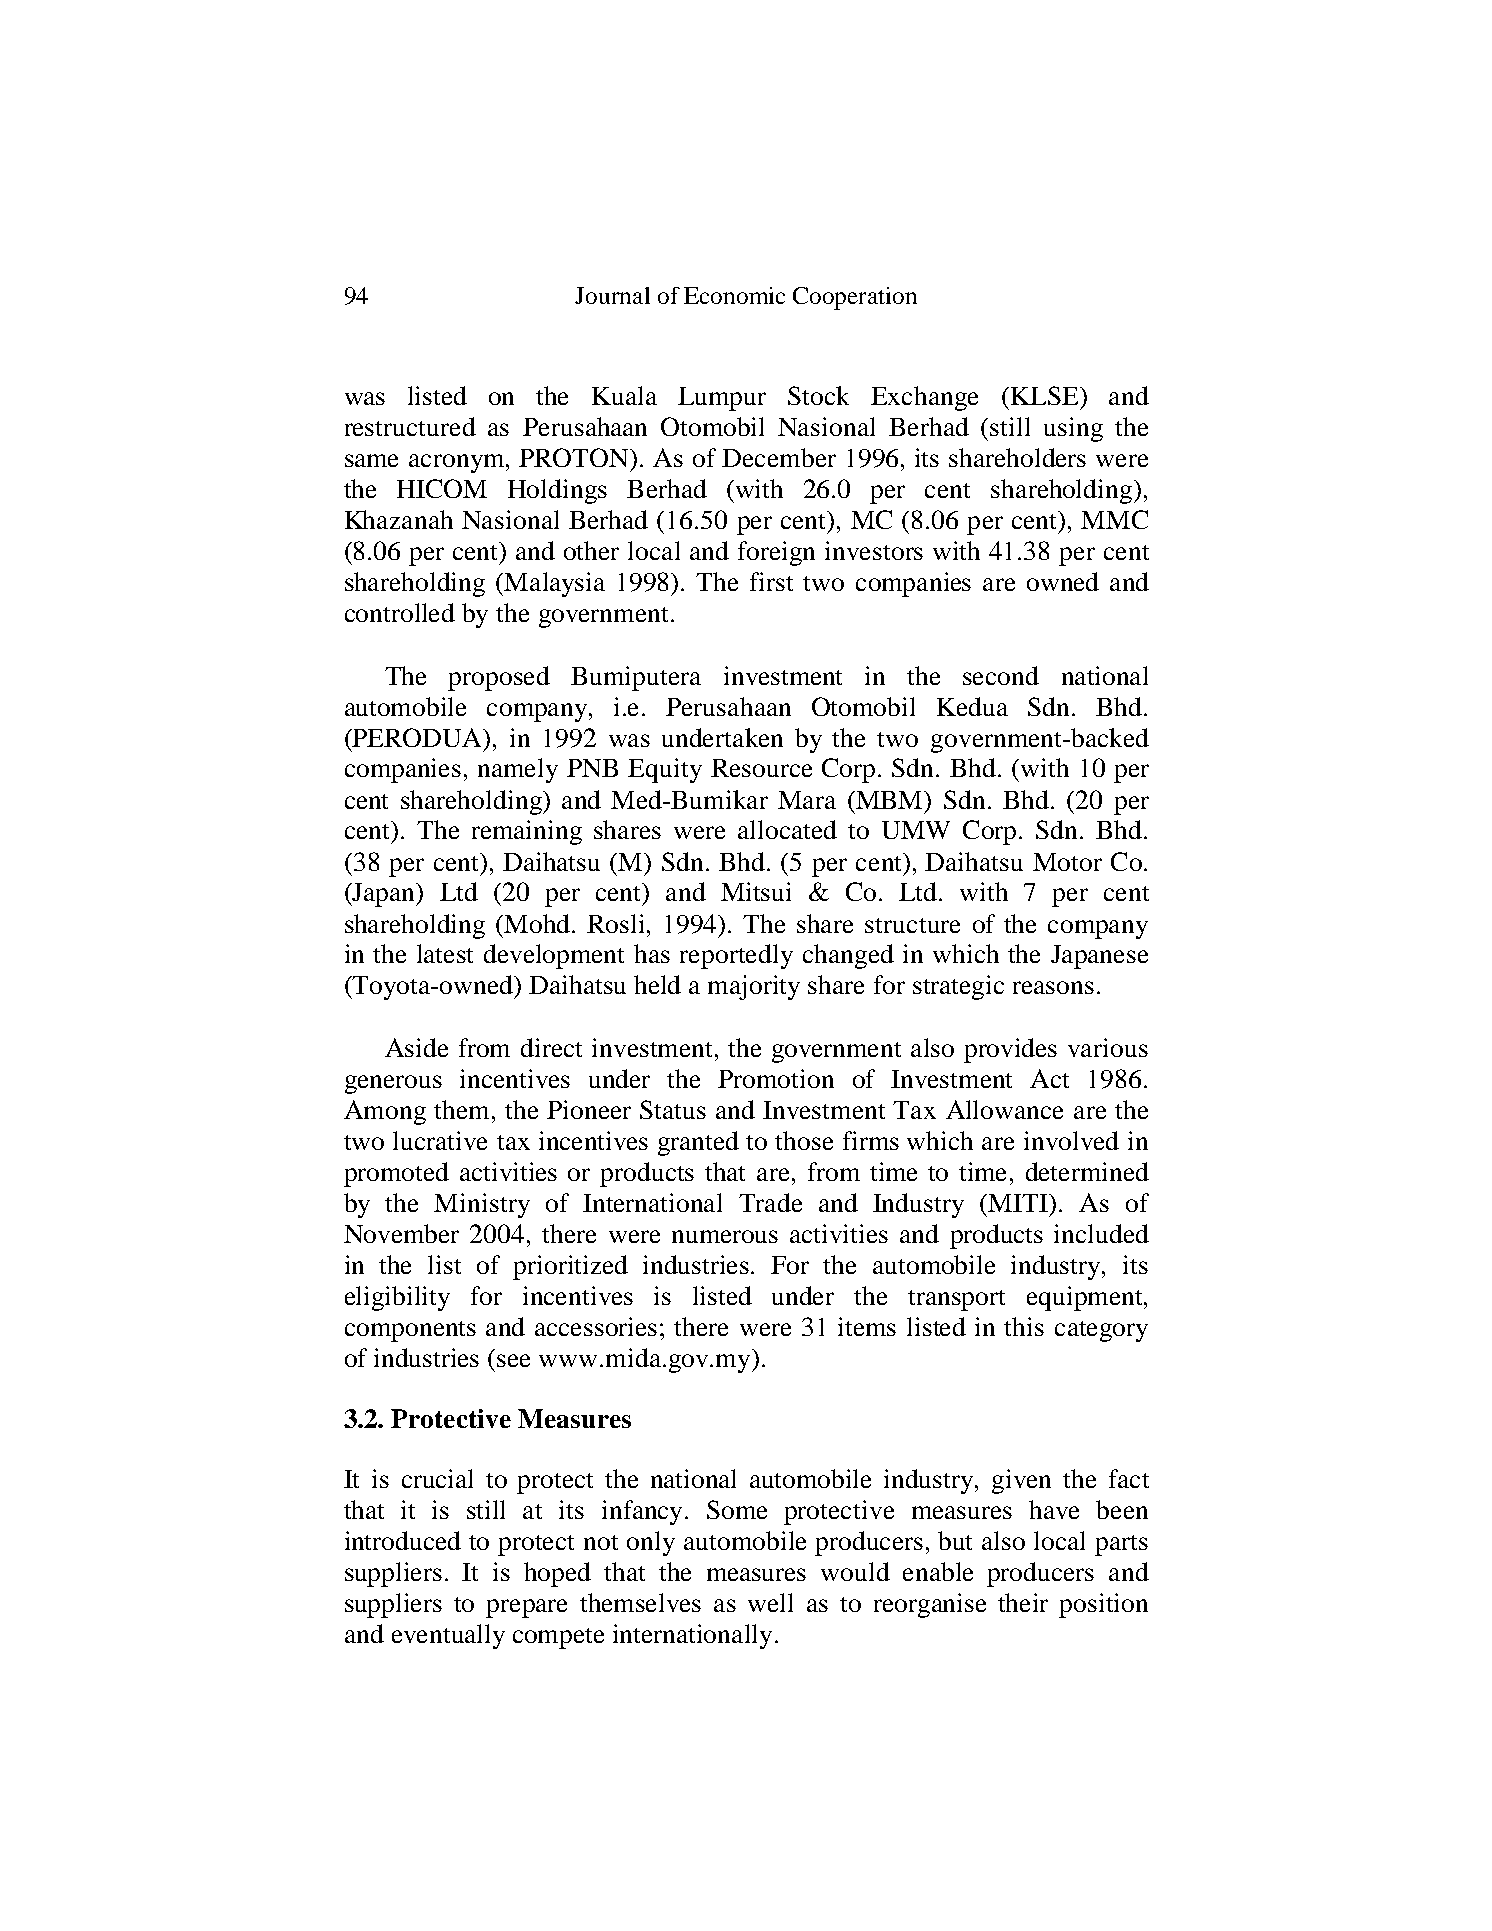 The height and width of the screenshot is (1931, 1492). I want to click on Economic, so click(734, 295).
